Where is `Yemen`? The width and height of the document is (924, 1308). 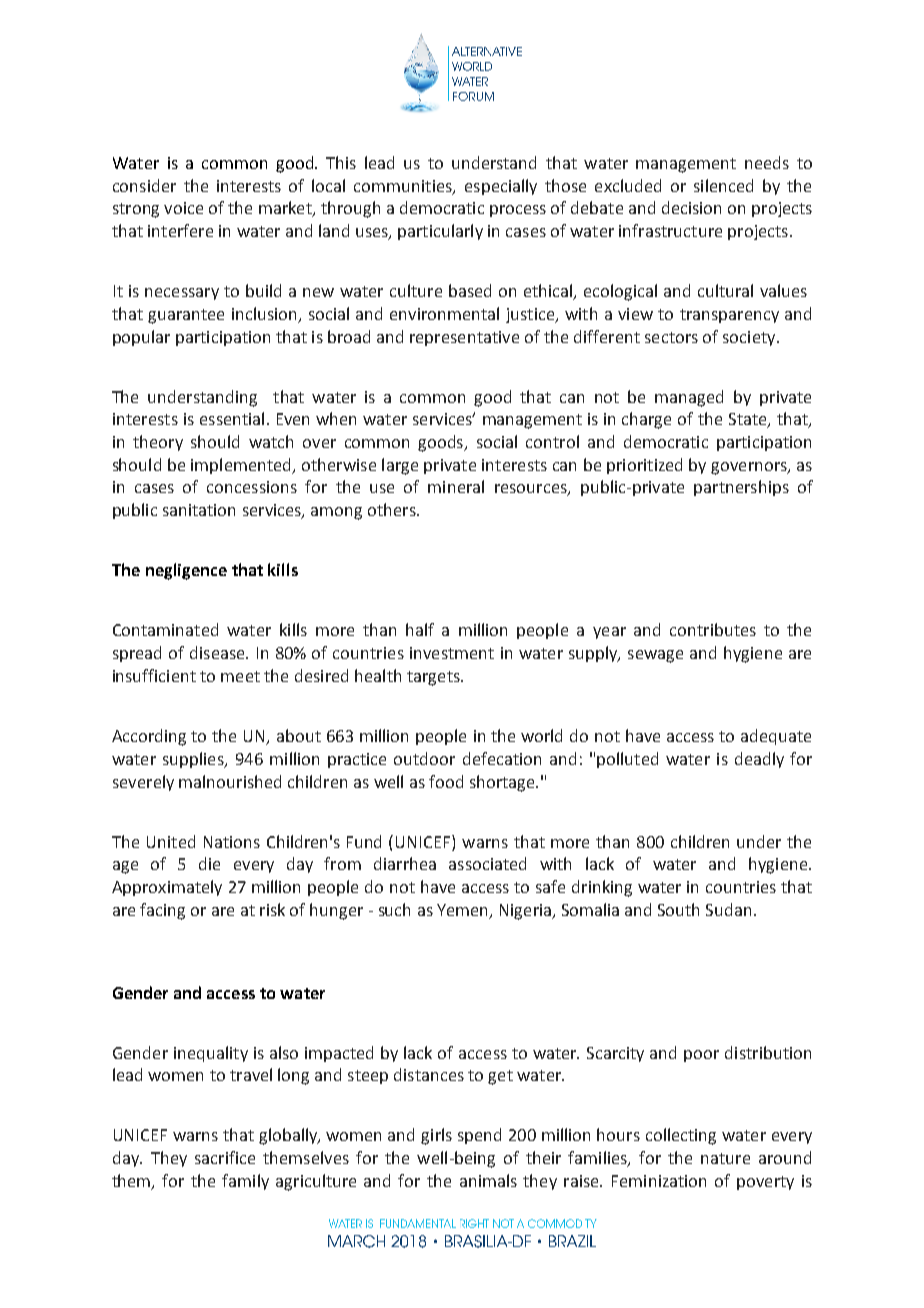 Yemen is located at coordinates (463, 911).
